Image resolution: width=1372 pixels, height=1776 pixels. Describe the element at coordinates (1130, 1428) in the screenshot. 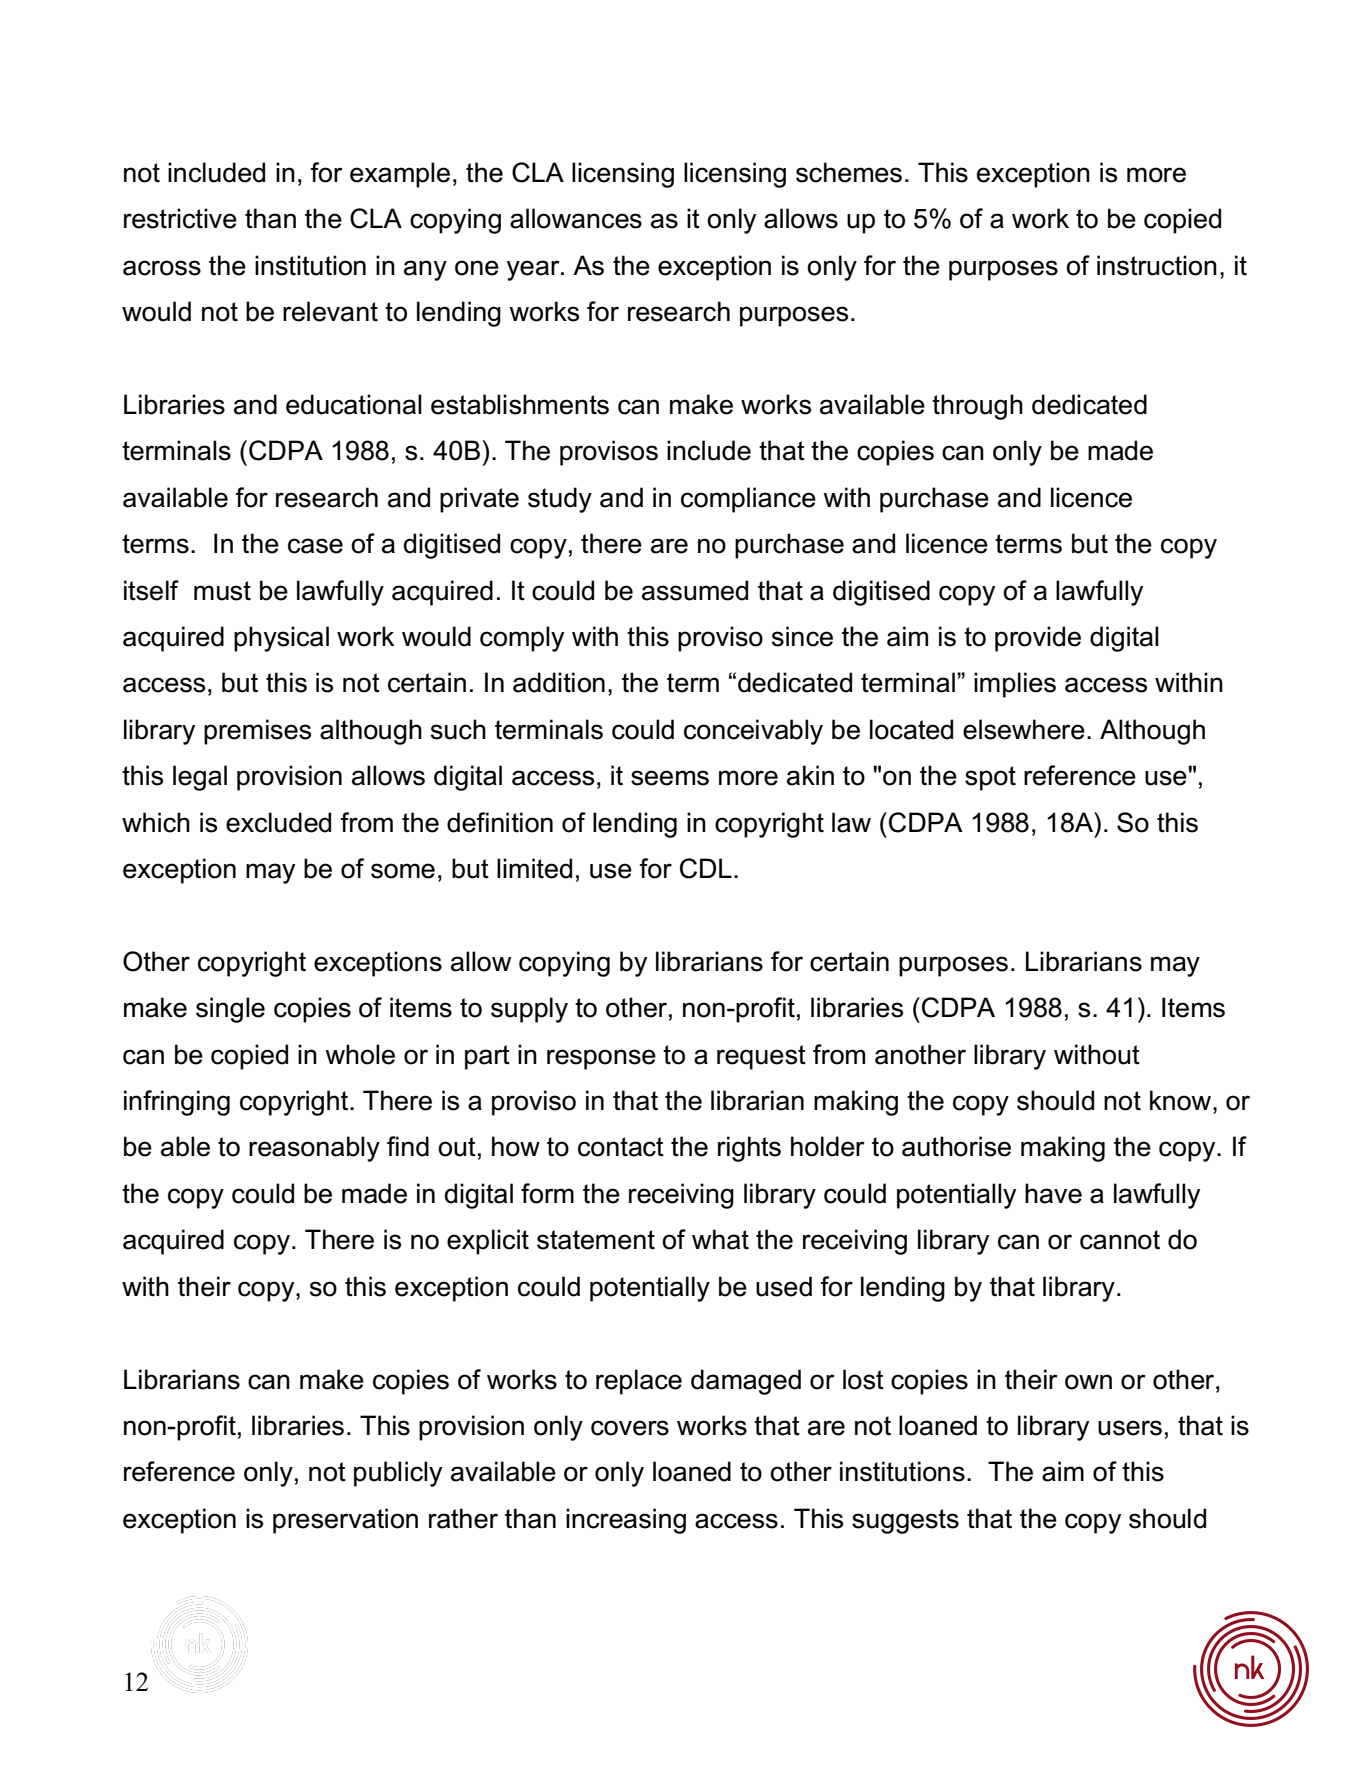

I see `users` at that location.
